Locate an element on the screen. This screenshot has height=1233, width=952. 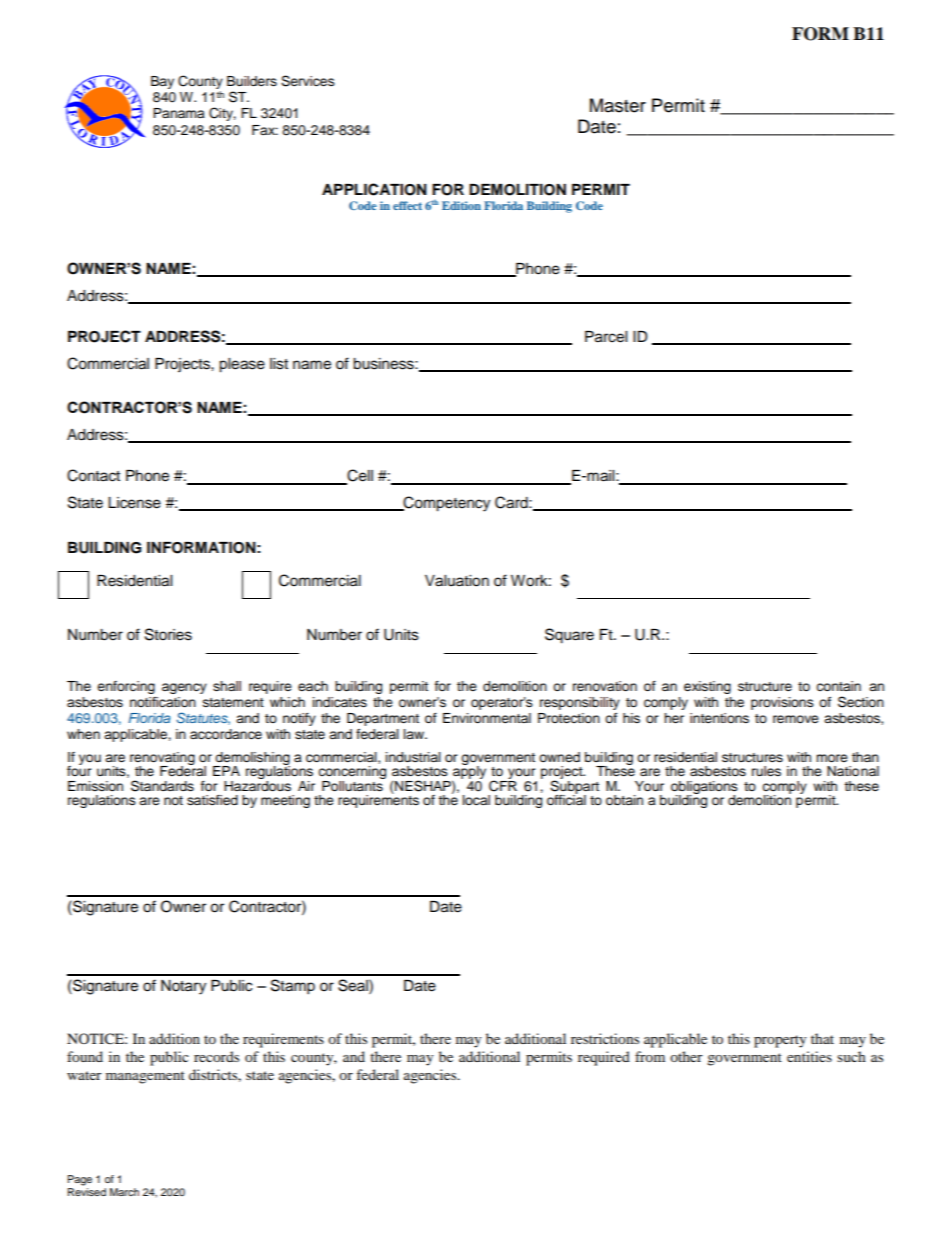
March is located at coordinates (124, 1192).
